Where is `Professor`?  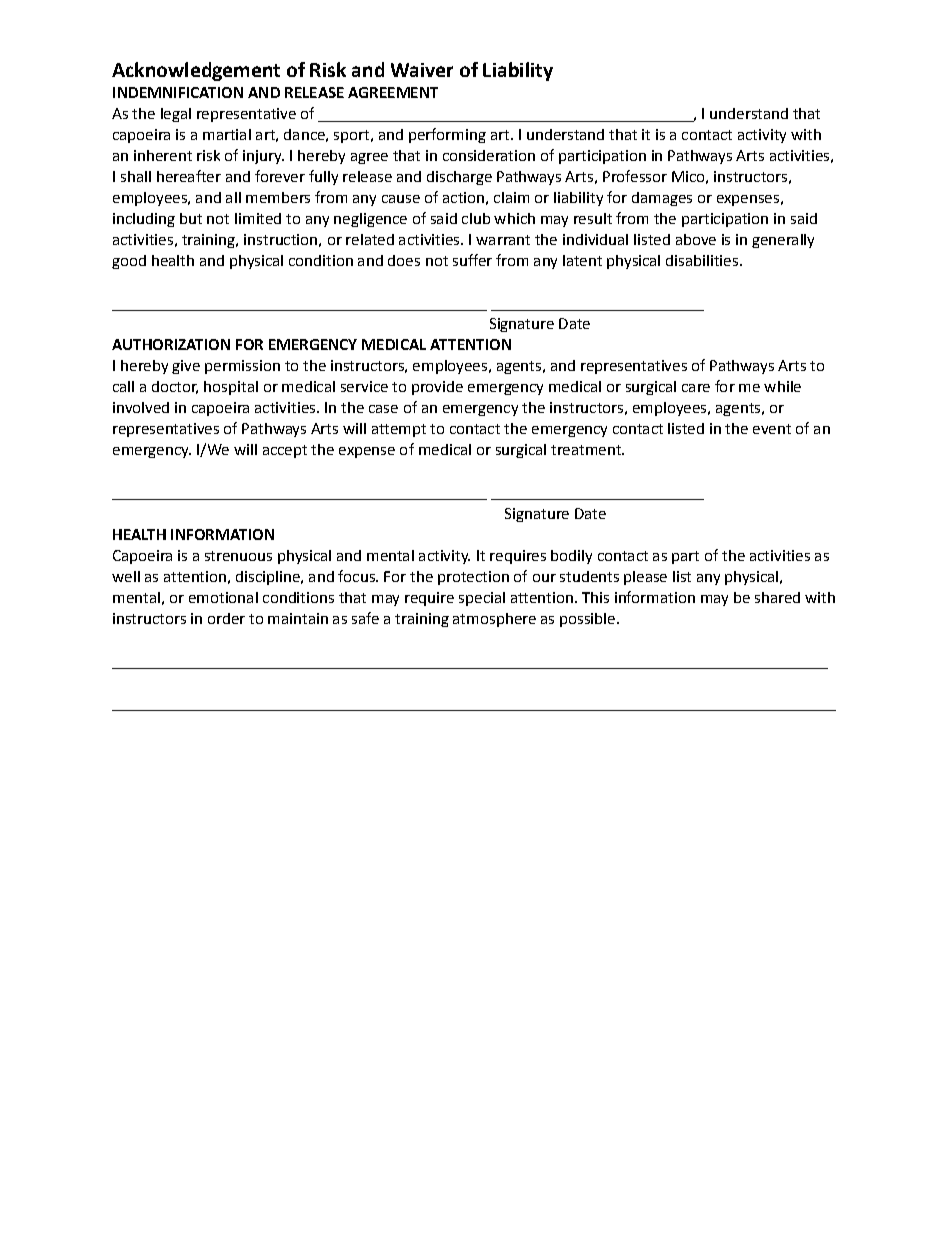
Professor is located at coordinates (635, 176).
